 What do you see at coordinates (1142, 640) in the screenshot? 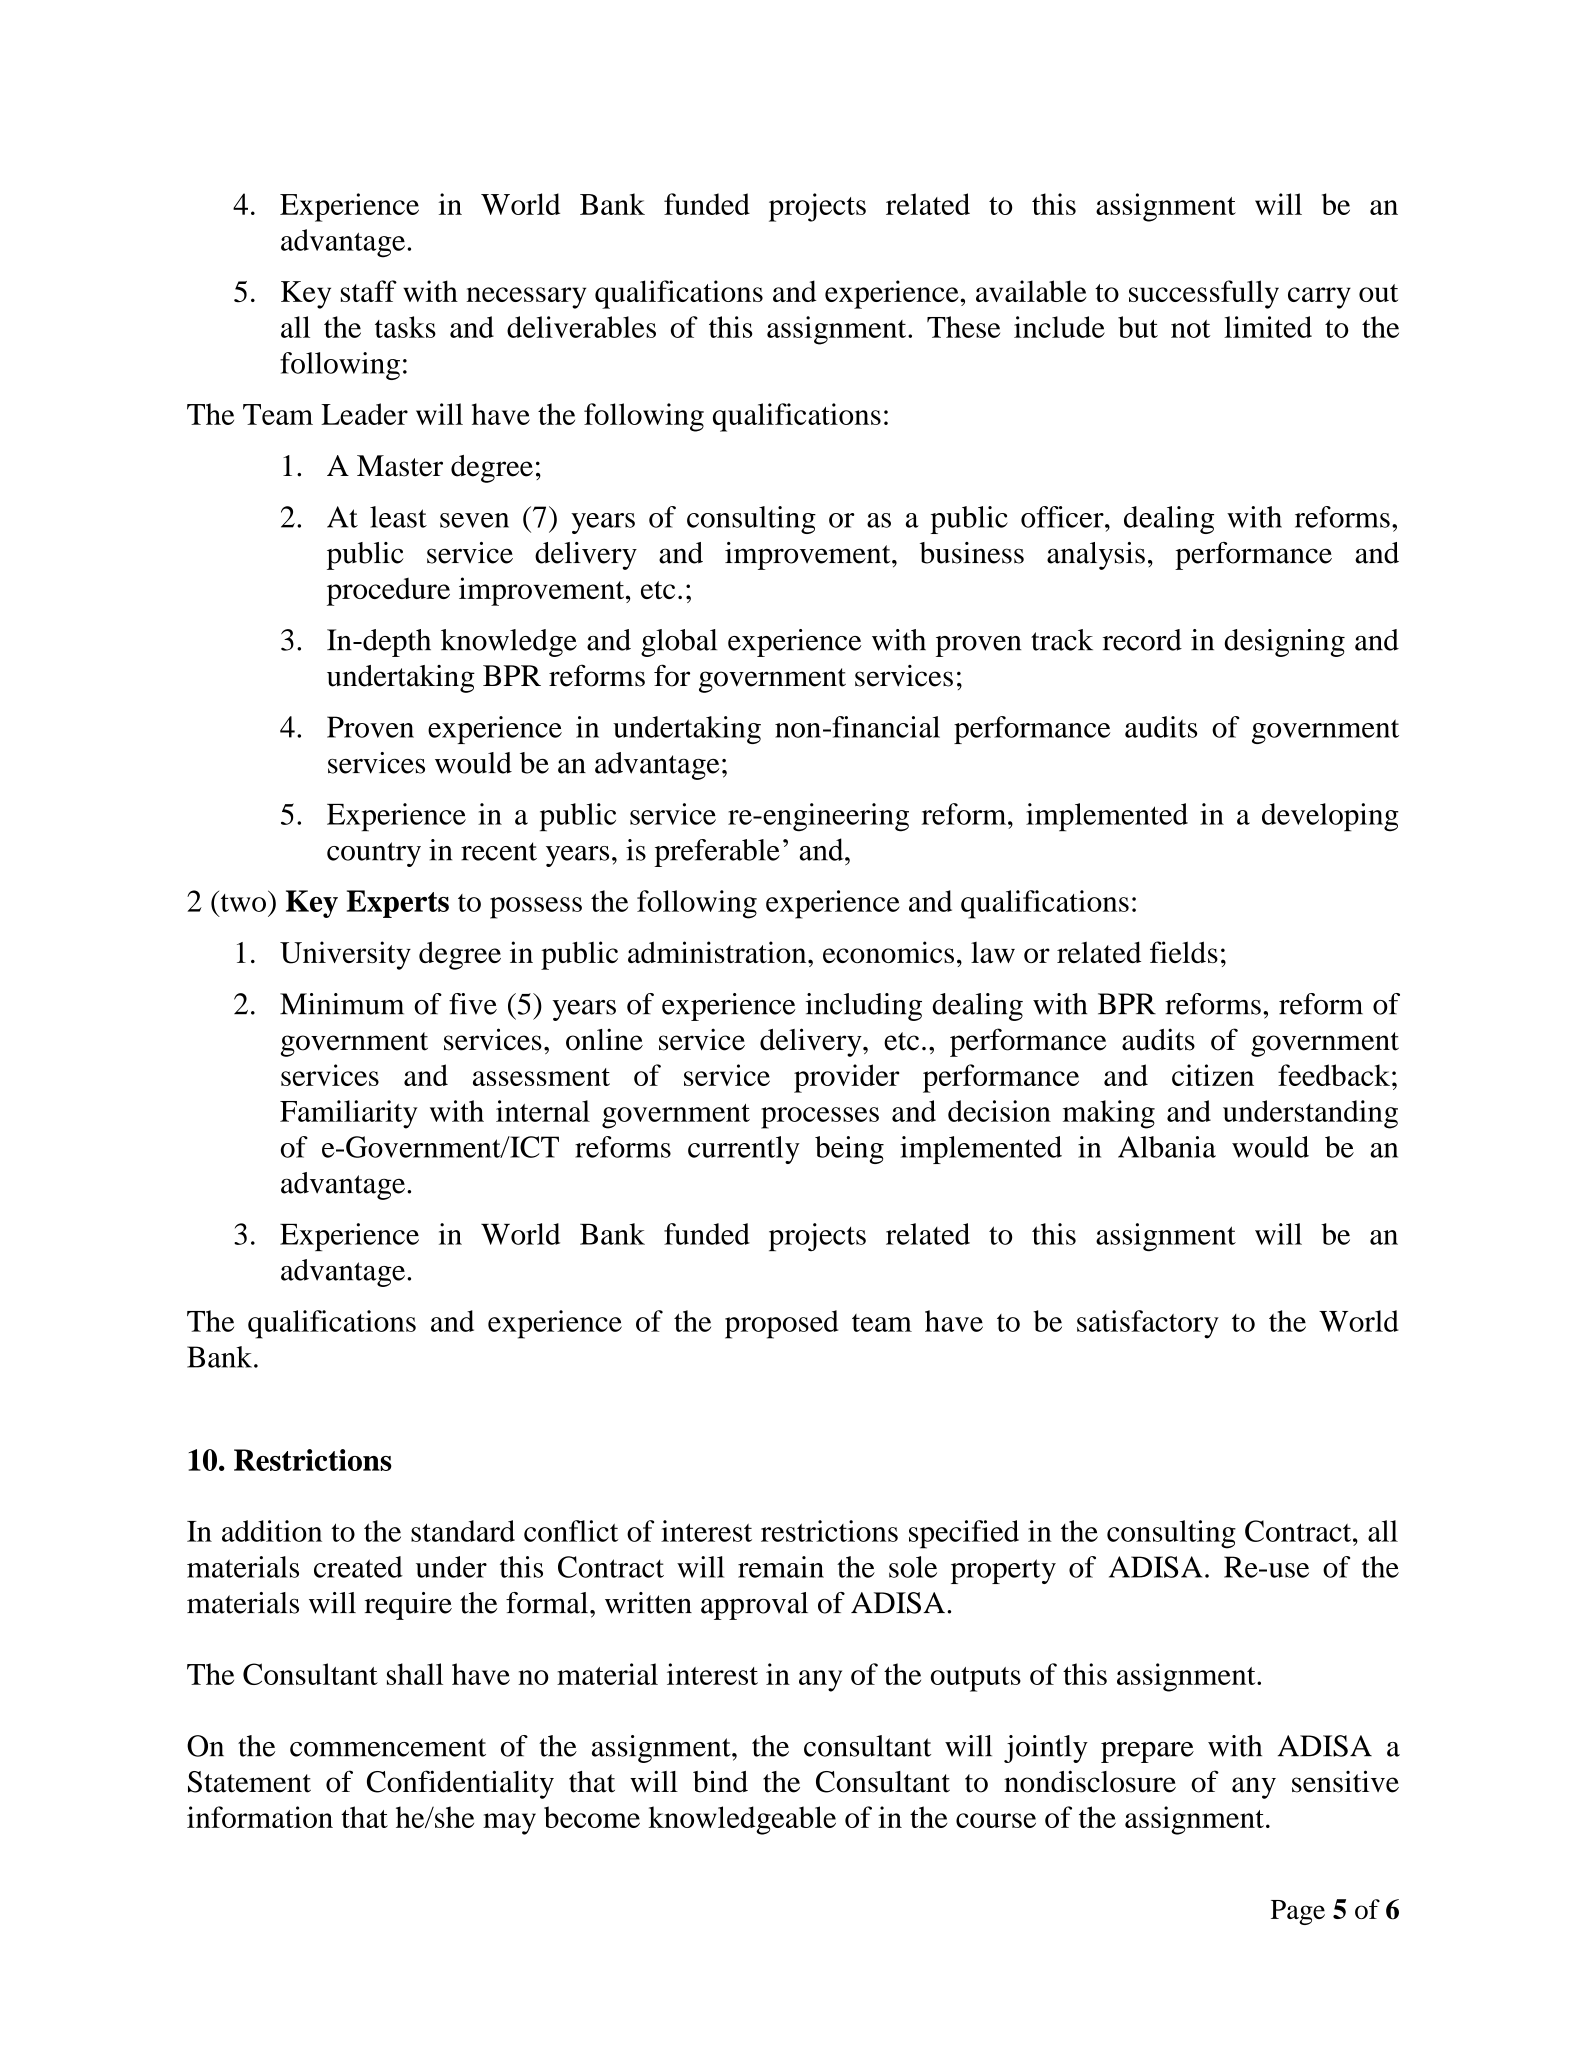
I see `record` at bounding box center [1142, 640].
